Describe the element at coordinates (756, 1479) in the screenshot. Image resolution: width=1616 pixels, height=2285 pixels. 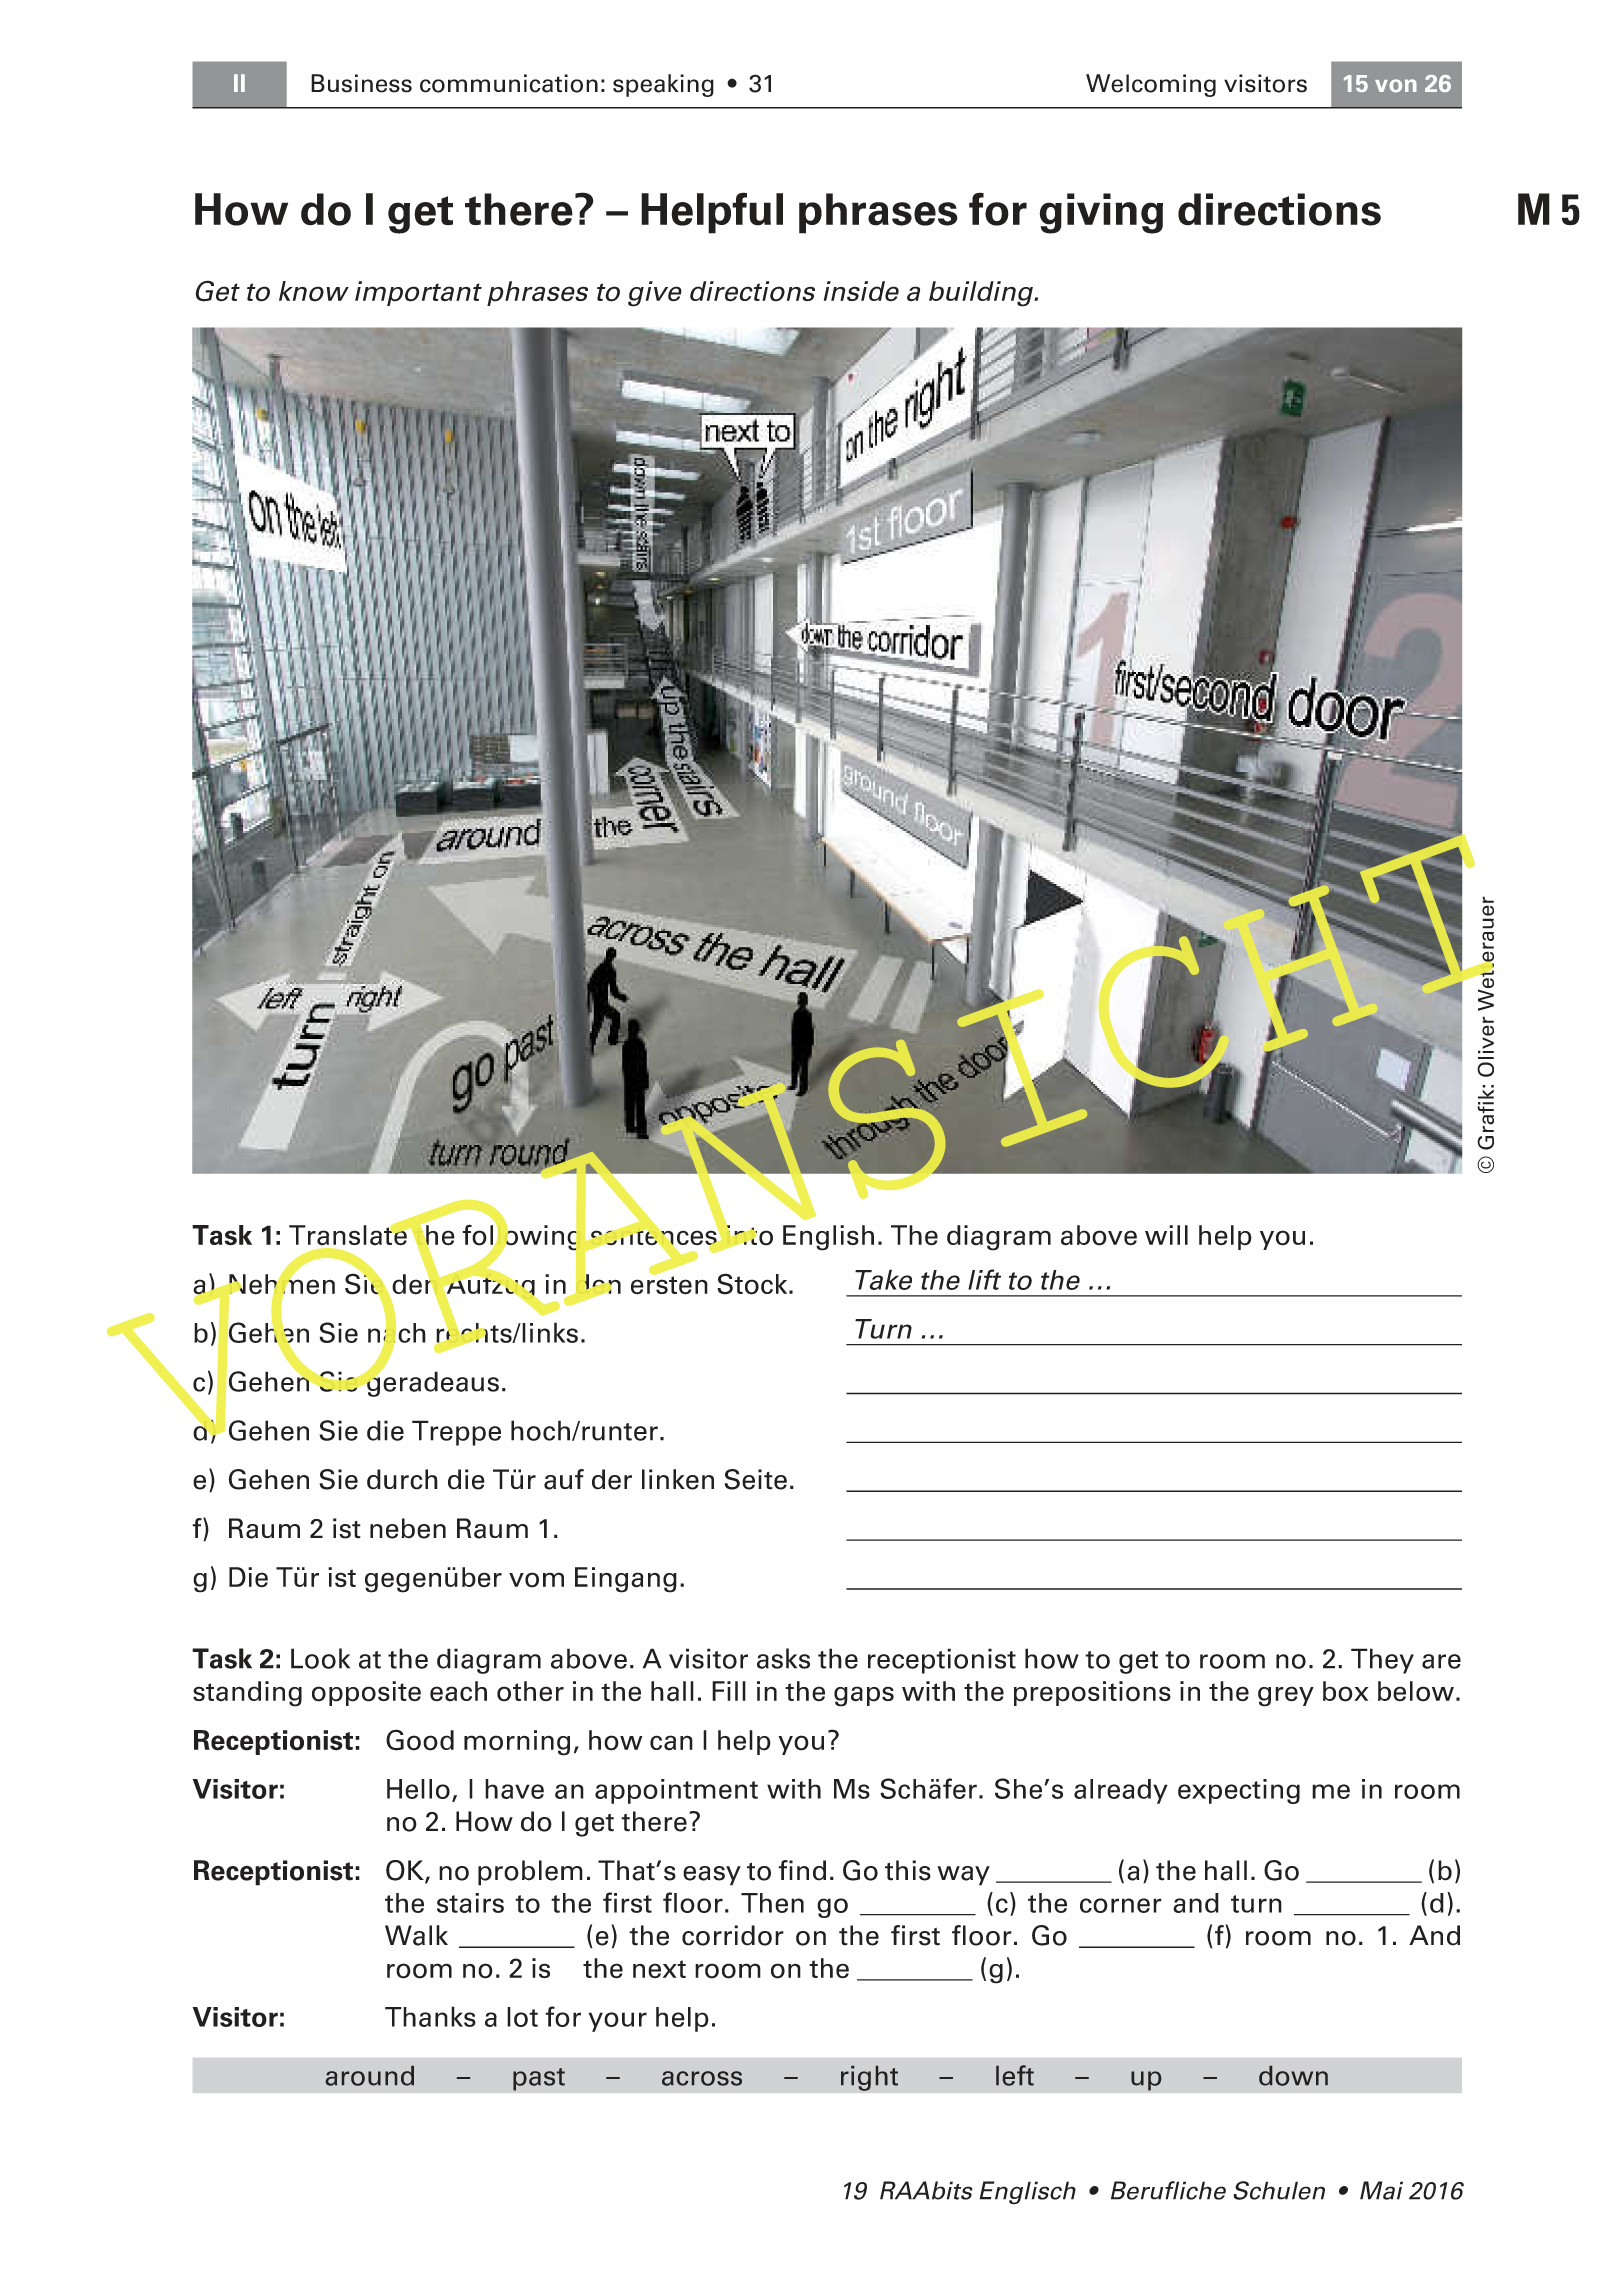
I see `Seite` at that location.
